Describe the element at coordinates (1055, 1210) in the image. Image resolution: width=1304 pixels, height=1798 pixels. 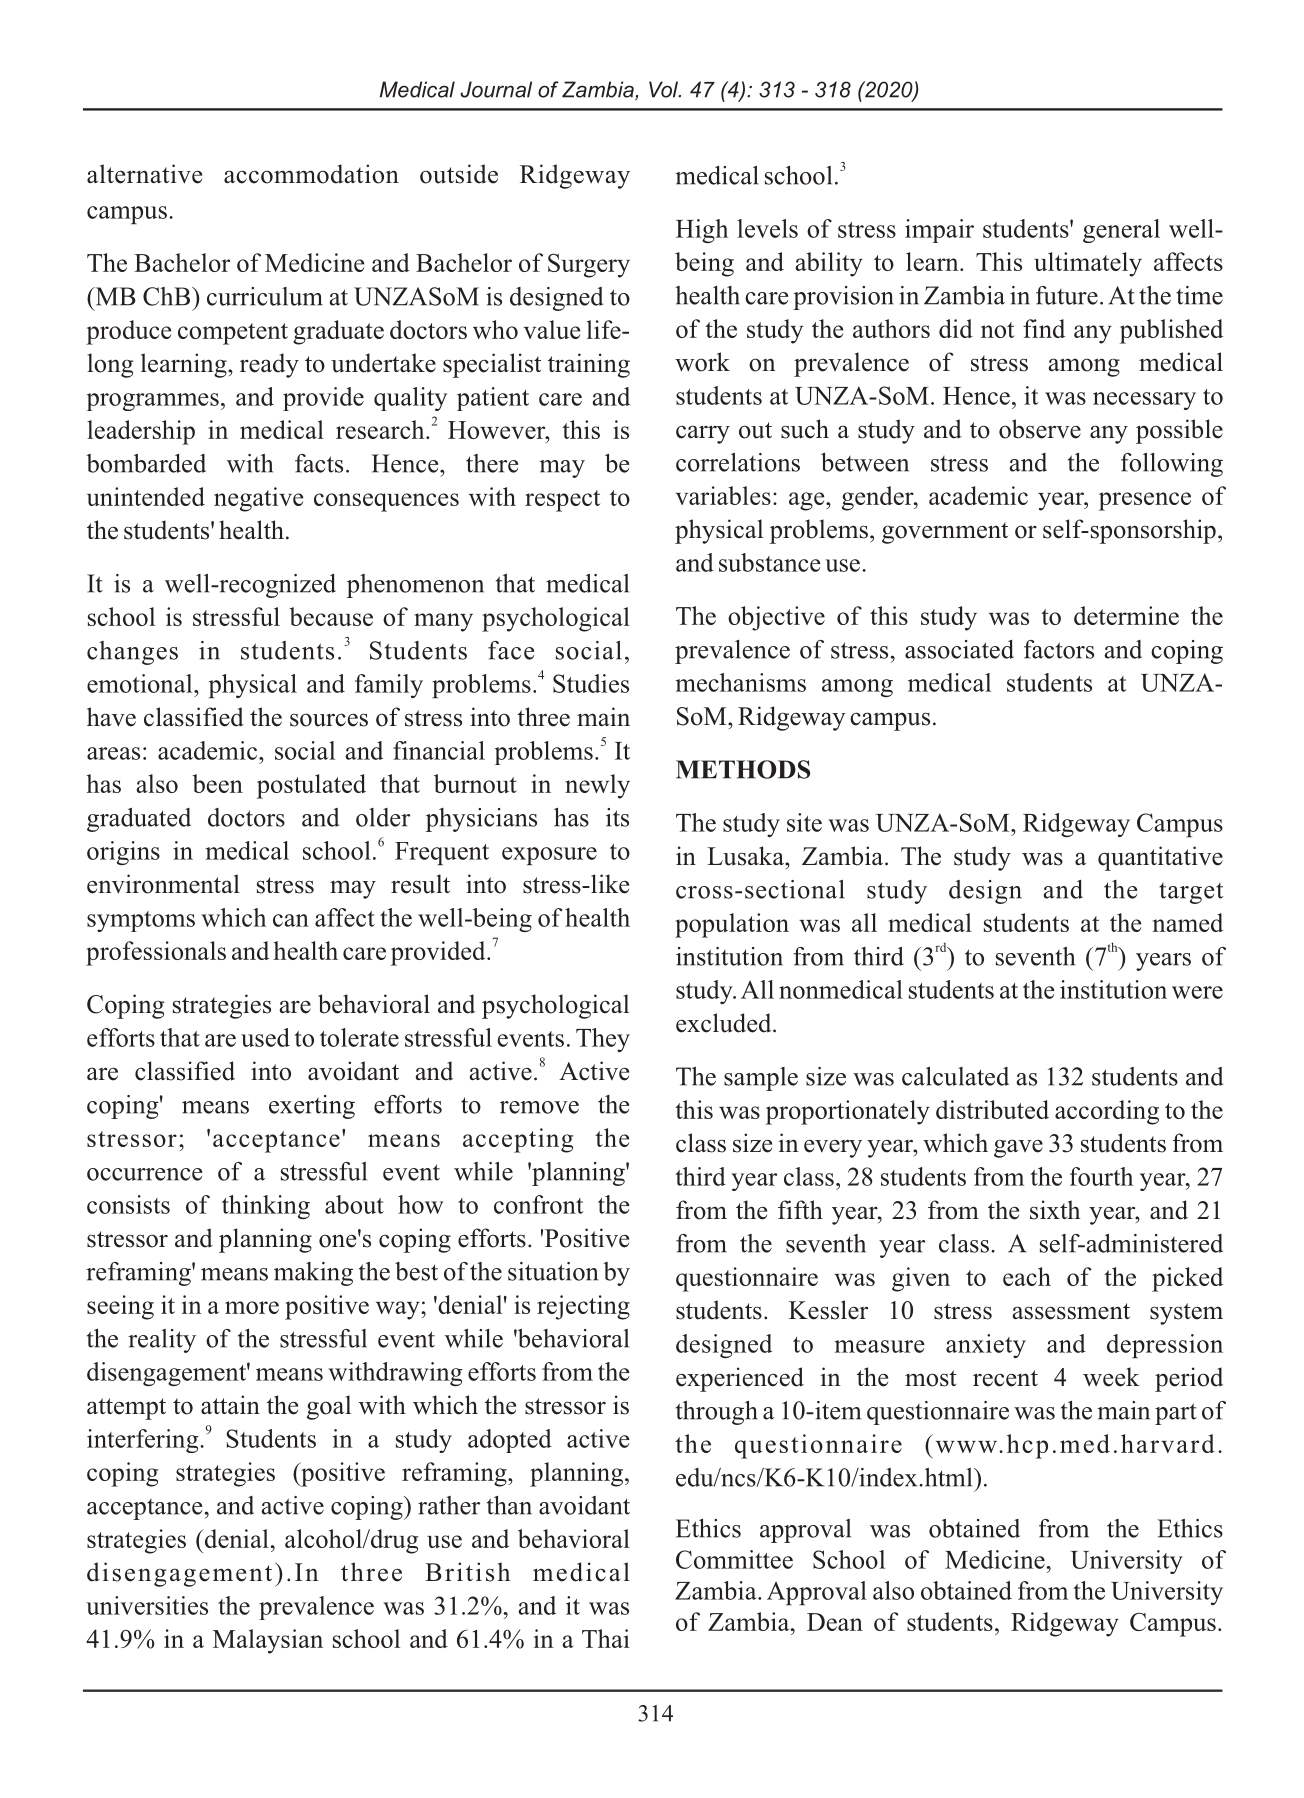
I see `sixth` at that location.
